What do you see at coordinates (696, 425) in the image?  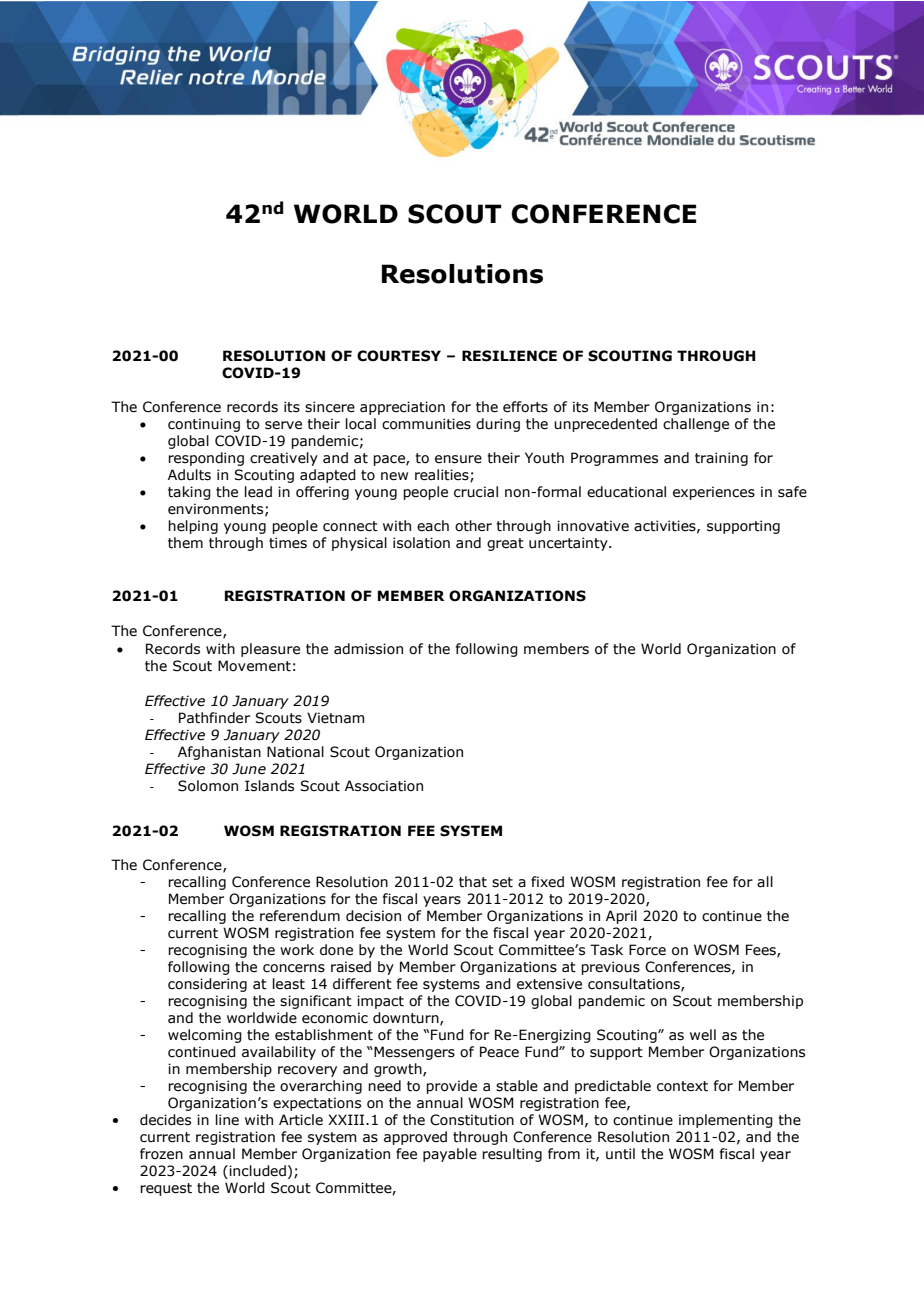 I see `challenge` at bounding box center [696, 425].
